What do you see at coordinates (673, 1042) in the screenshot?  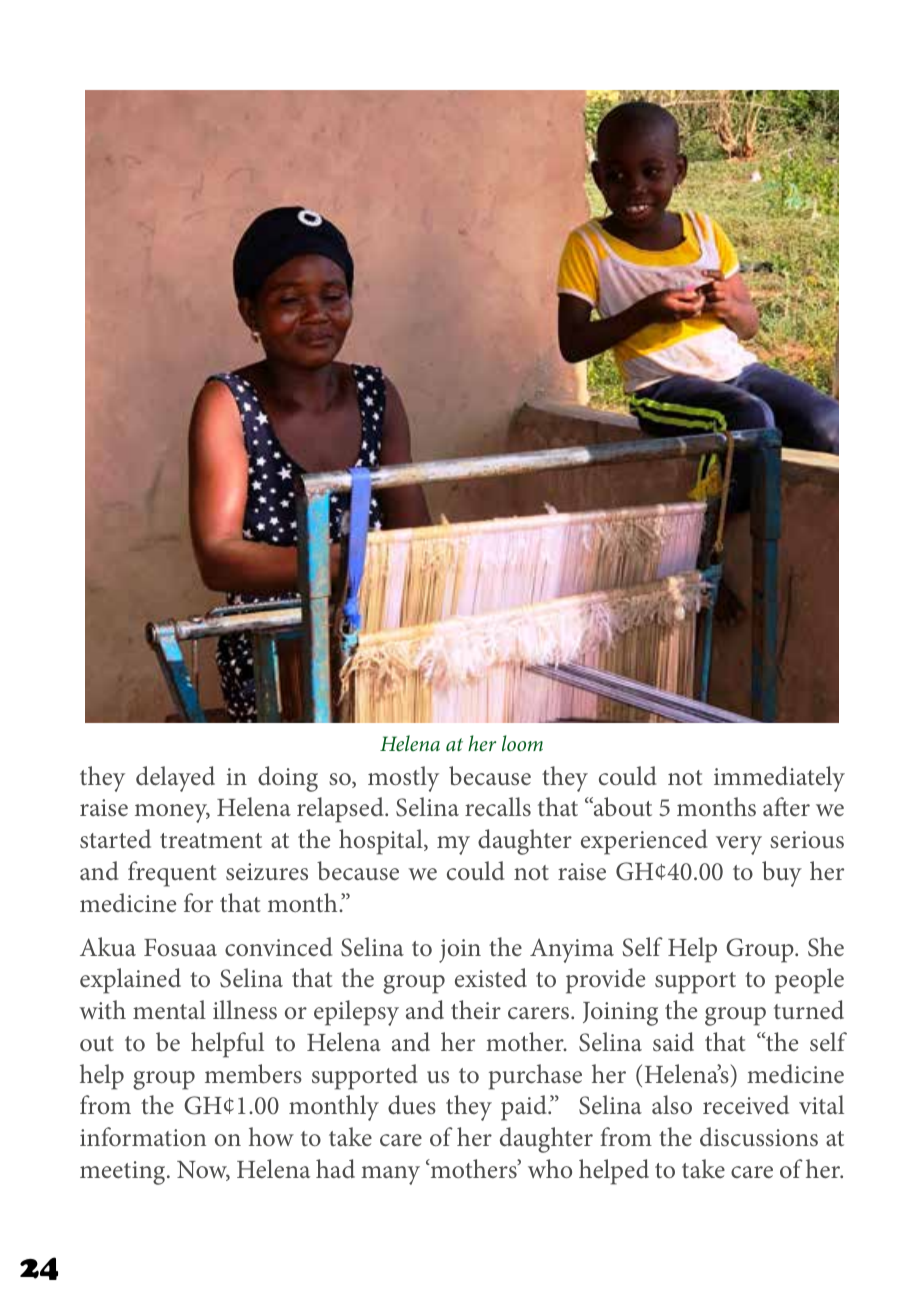 I see `said` at bounding box center [673, 1042].
